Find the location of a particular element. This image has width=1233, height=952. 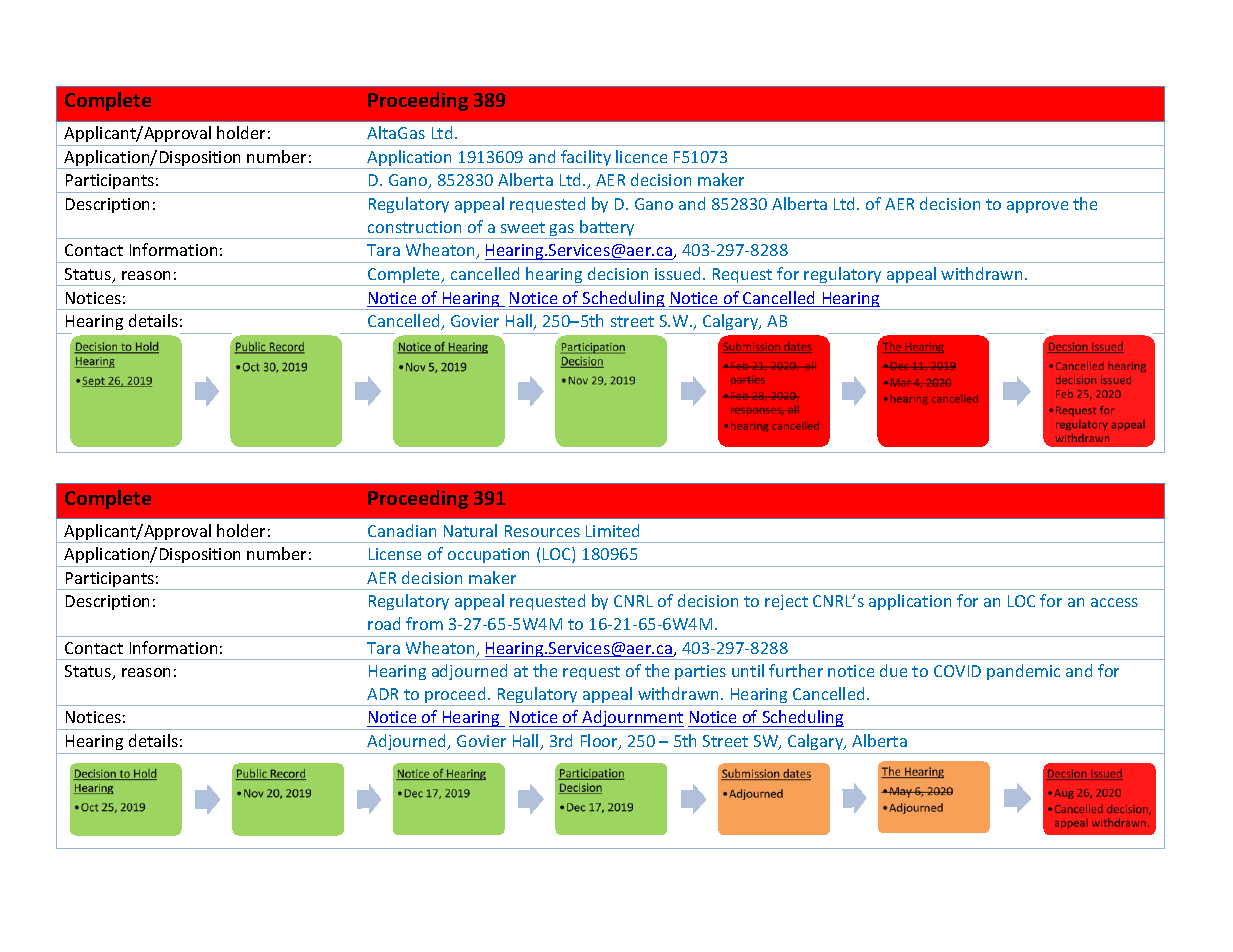

approve is located at coordinates (1037, 207).
